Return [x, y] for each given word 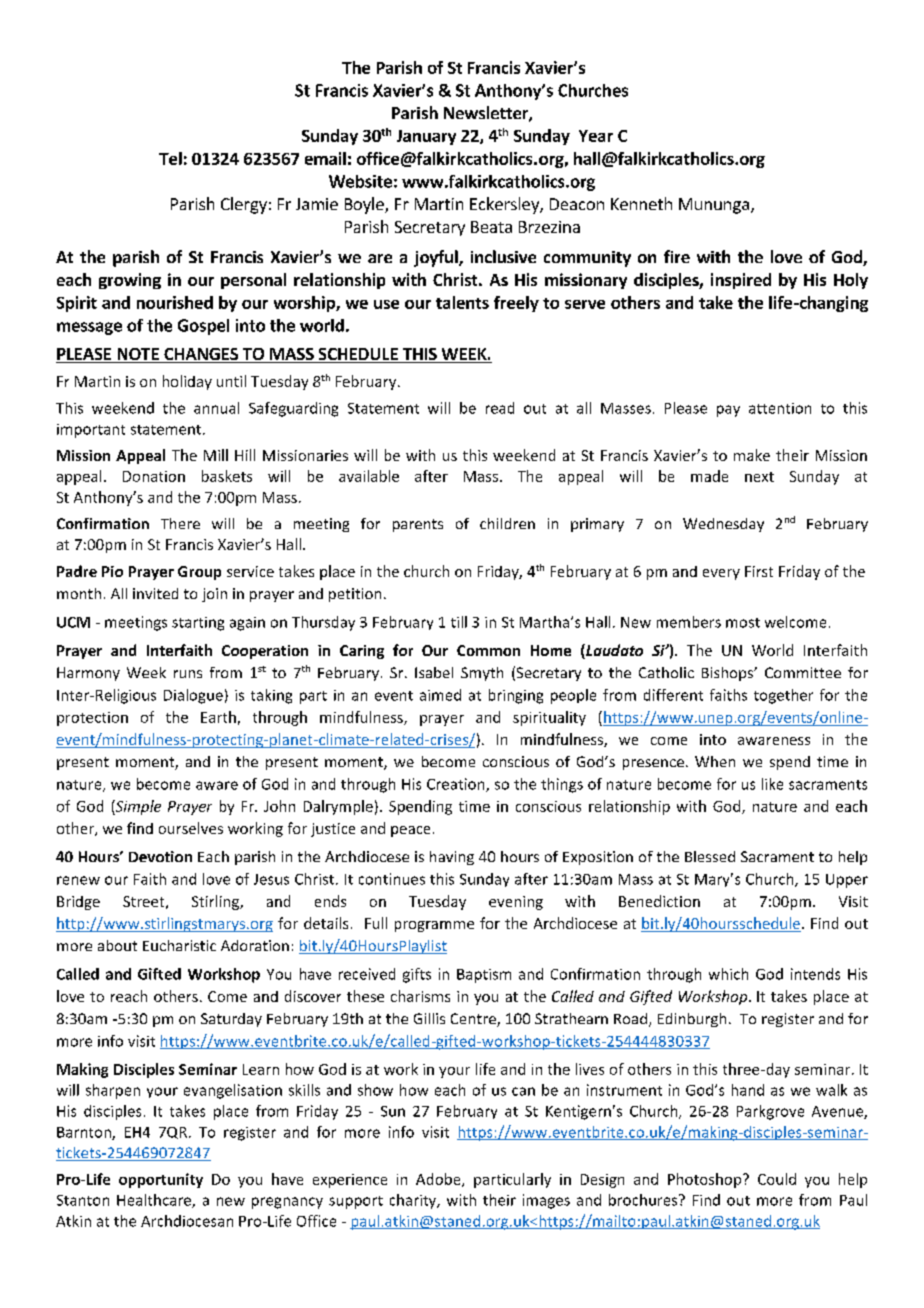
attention [780, 408]
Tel [170, 158]
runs [188, 674]
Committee [803, 672]
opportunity [161, 1180]
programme [434, 926]
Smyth [482, 674]
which [728, 974]
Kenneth [641, 203]
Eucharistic [179, 945]
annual [216, 408]
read [500, 408]
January [426, 137]
